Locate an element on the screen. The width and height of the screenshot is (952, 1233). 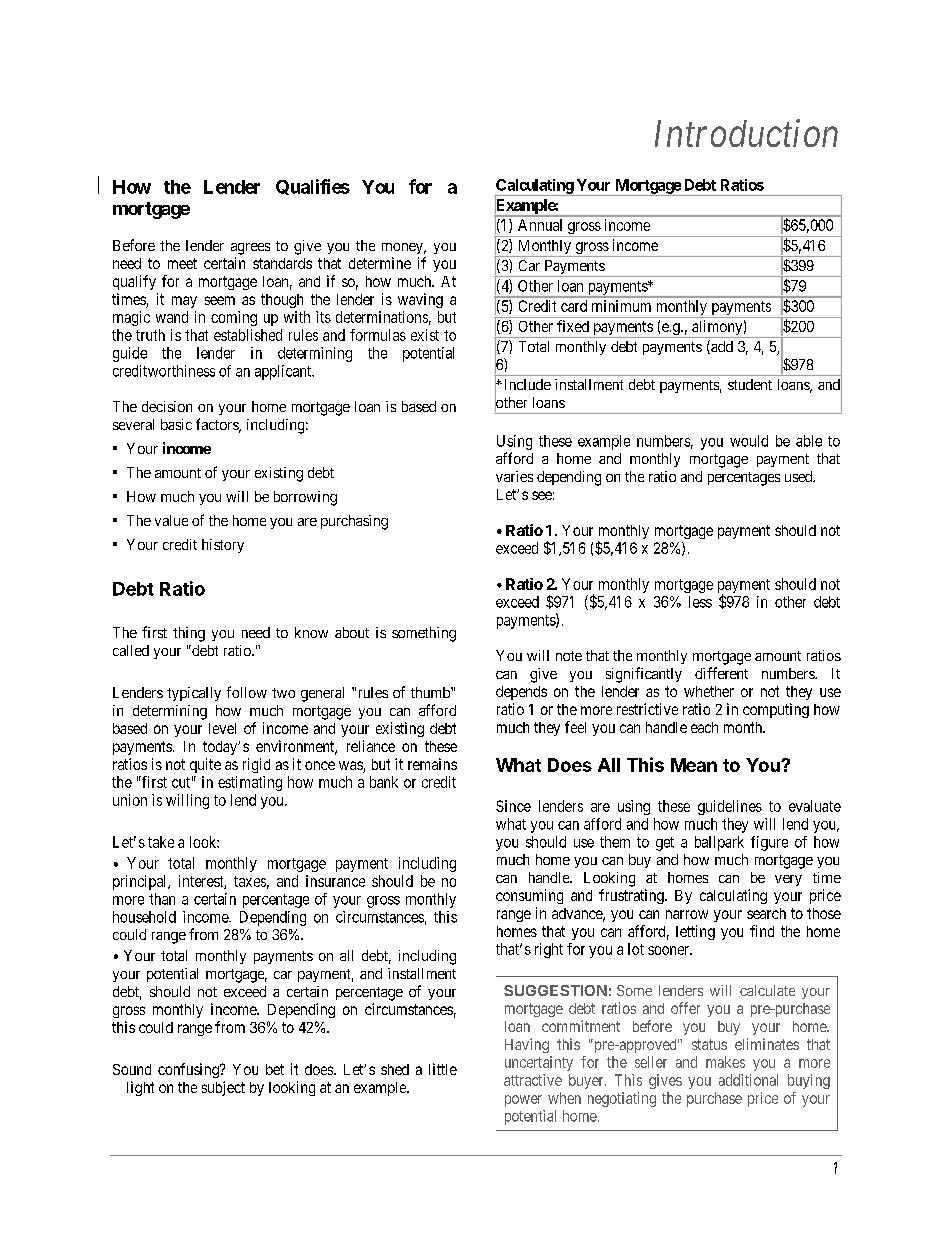
agrees is located at coordinates (250, 249).
